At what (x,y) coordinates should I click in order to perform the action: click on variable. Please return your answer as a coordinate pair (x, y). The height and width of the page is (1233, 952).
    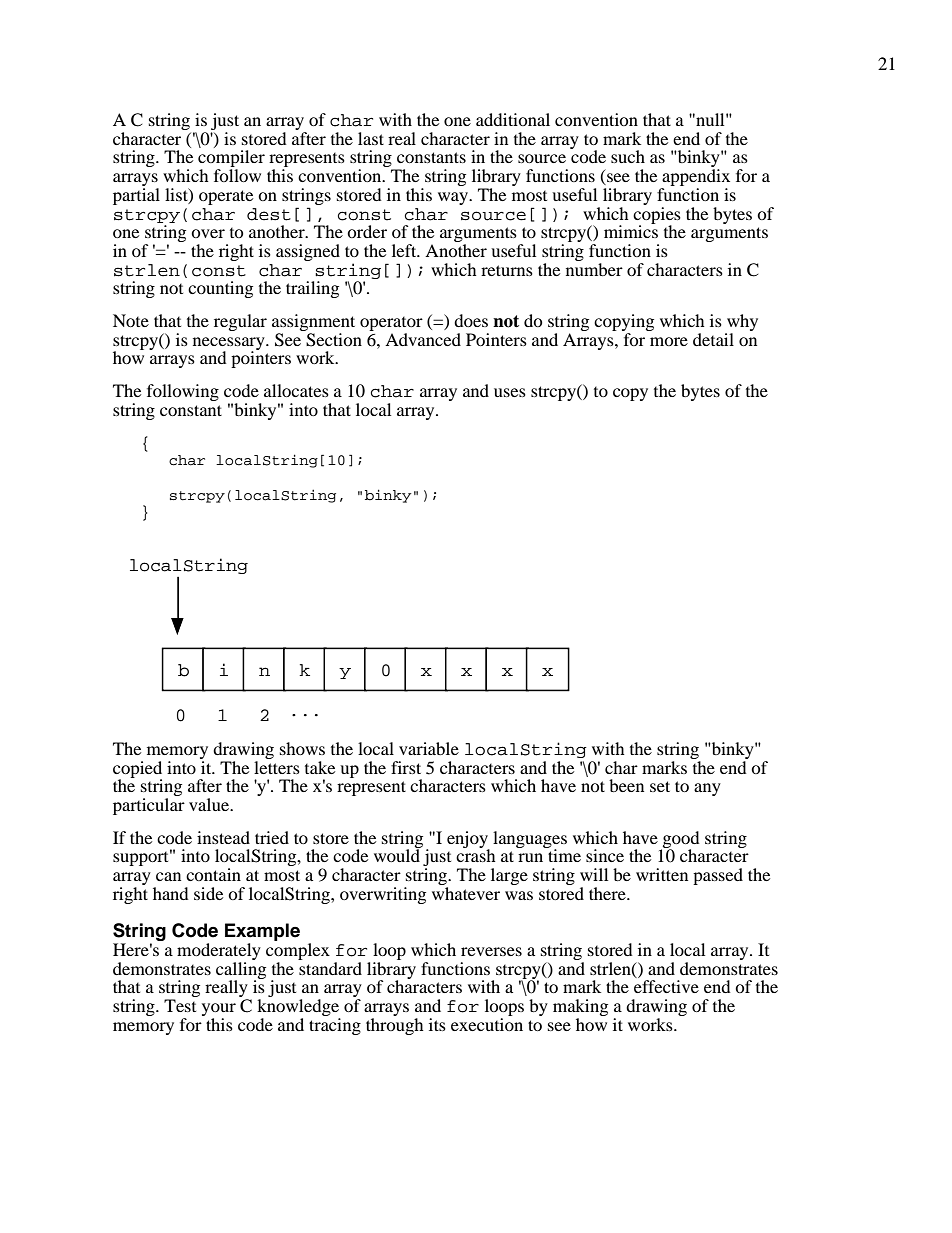
    Looking at the image, I should click on (429, 748).
